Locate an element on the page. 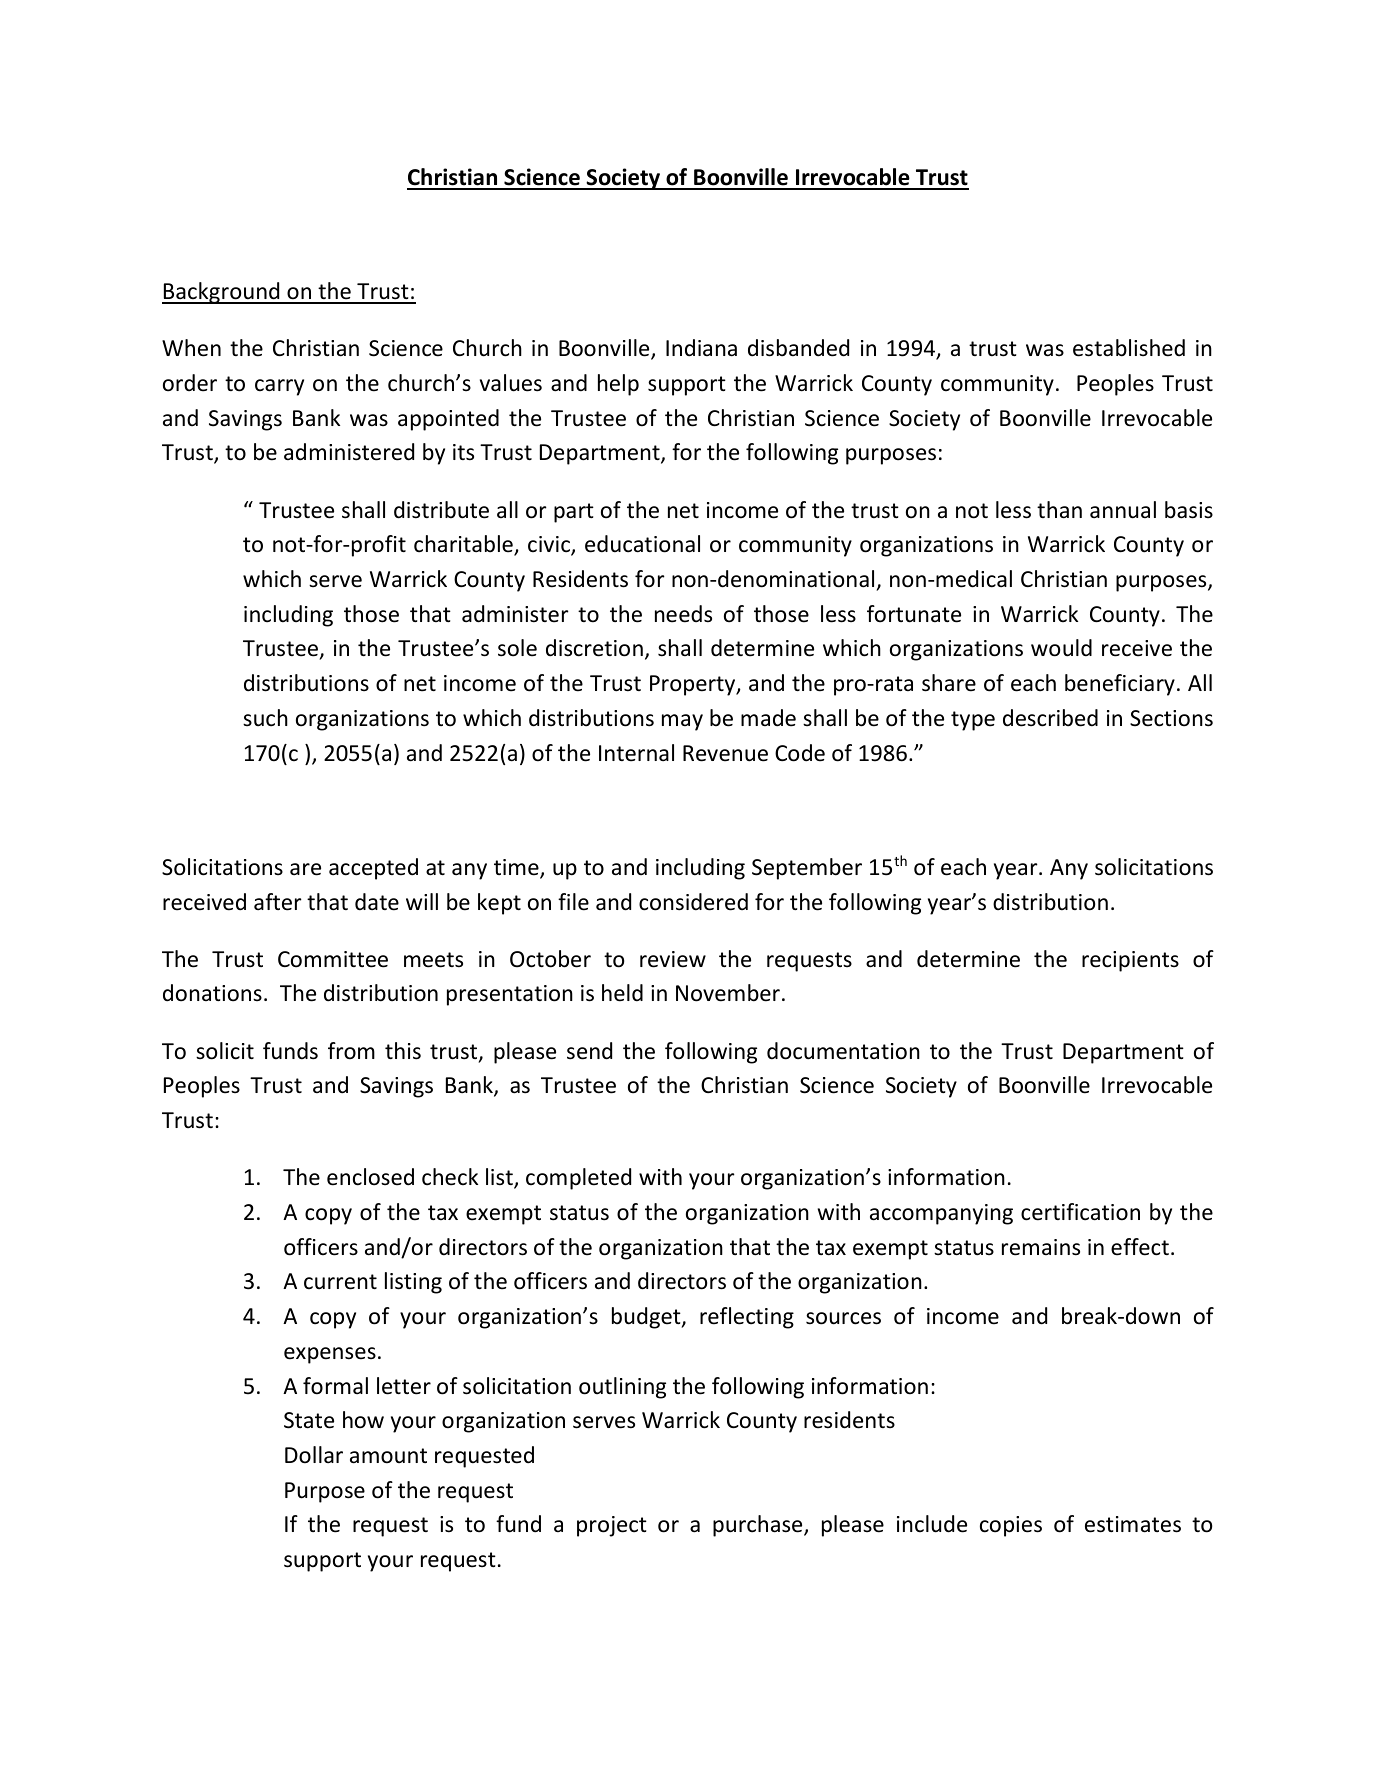 This page has width=1376, height=1780. purchase is located at coordinates (759, 1526).
